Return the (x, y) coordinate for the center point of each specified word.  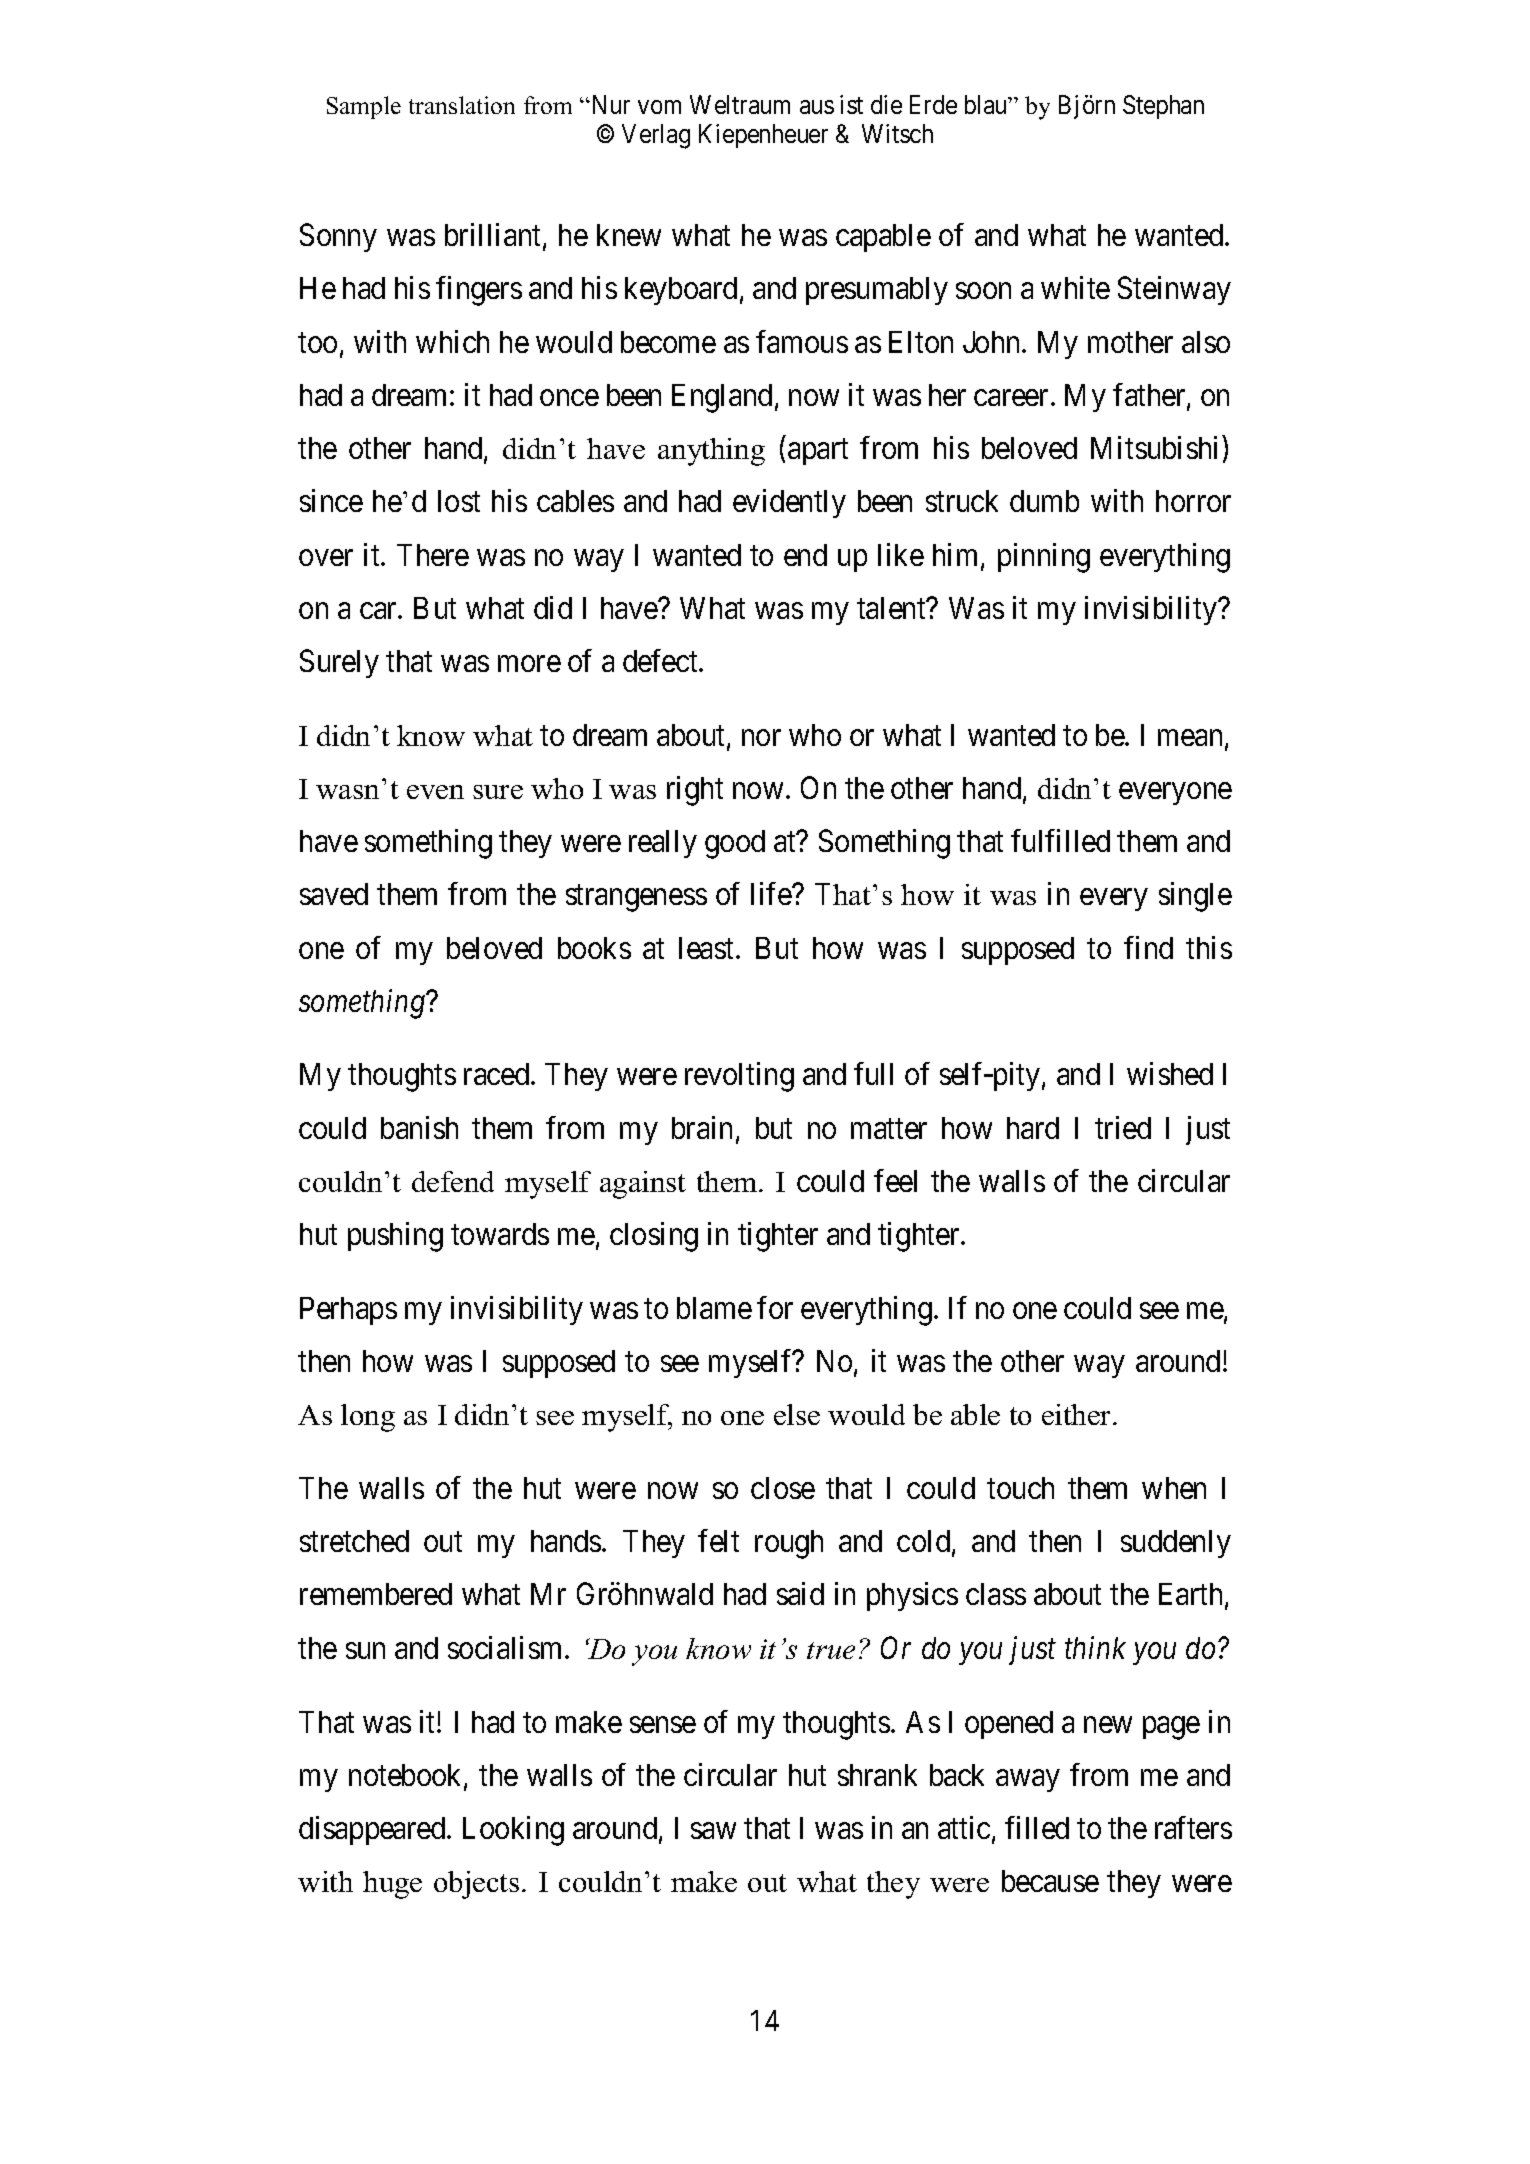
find (1148, 947)
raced (498, 1074)
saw (713, 1831)
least (708, 948)
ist (851, 104)
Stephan (1163, 107)
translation (462, 105)
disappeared (373, 1830)
